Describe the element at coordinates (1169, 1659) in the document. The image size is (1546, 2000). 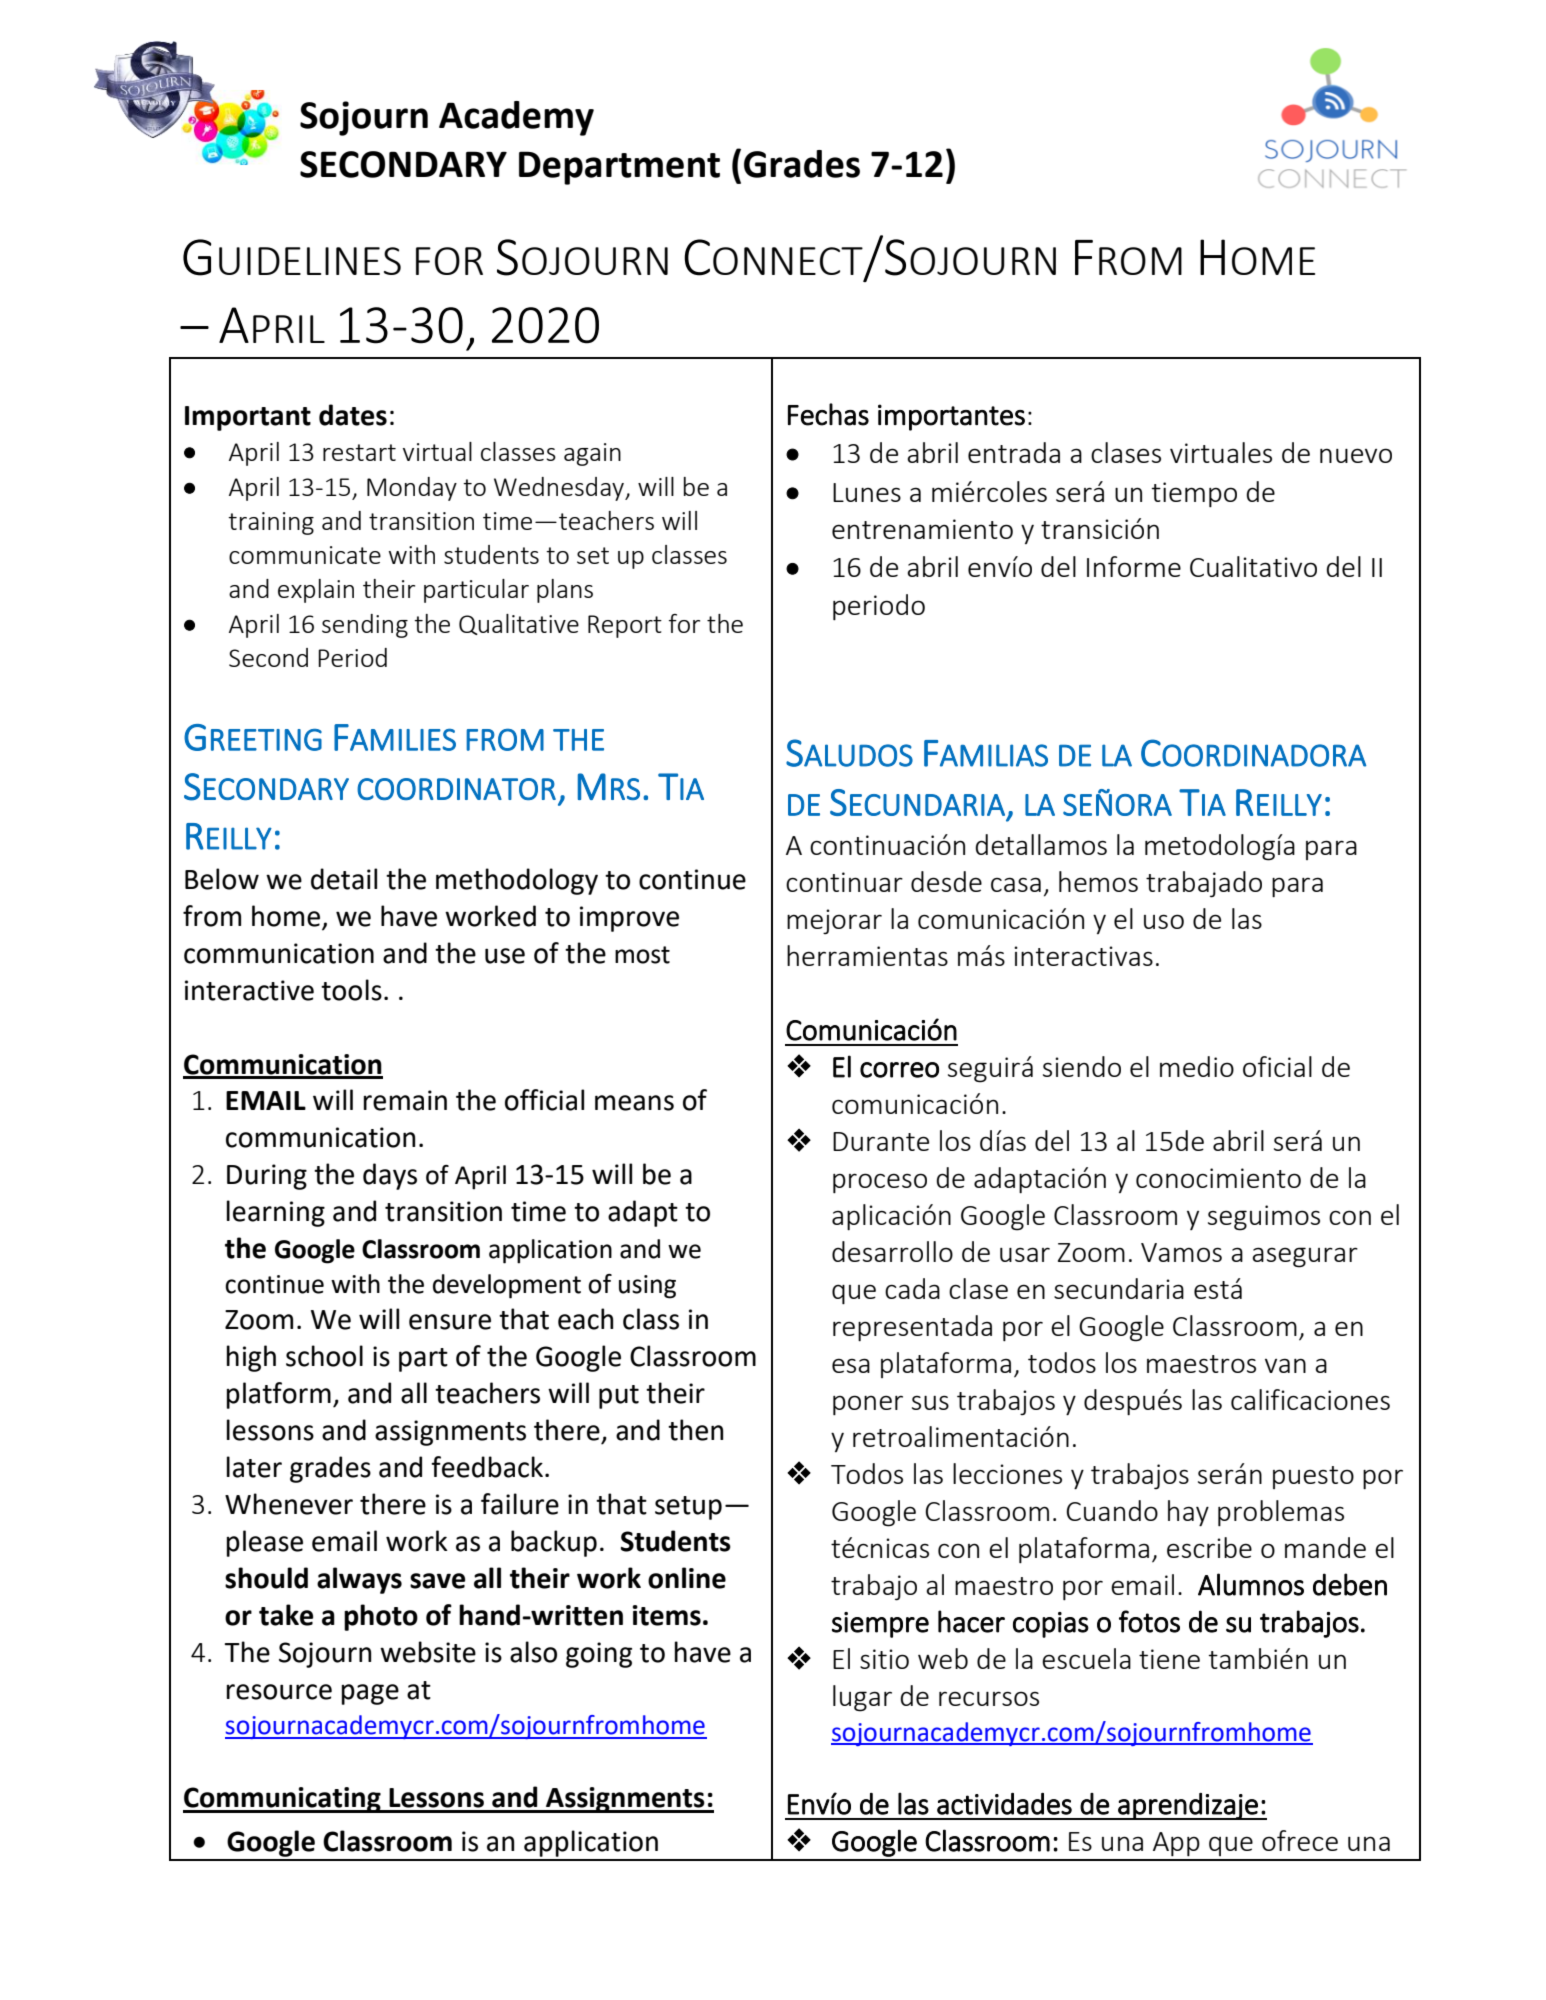
I see `tiene` at that location.
